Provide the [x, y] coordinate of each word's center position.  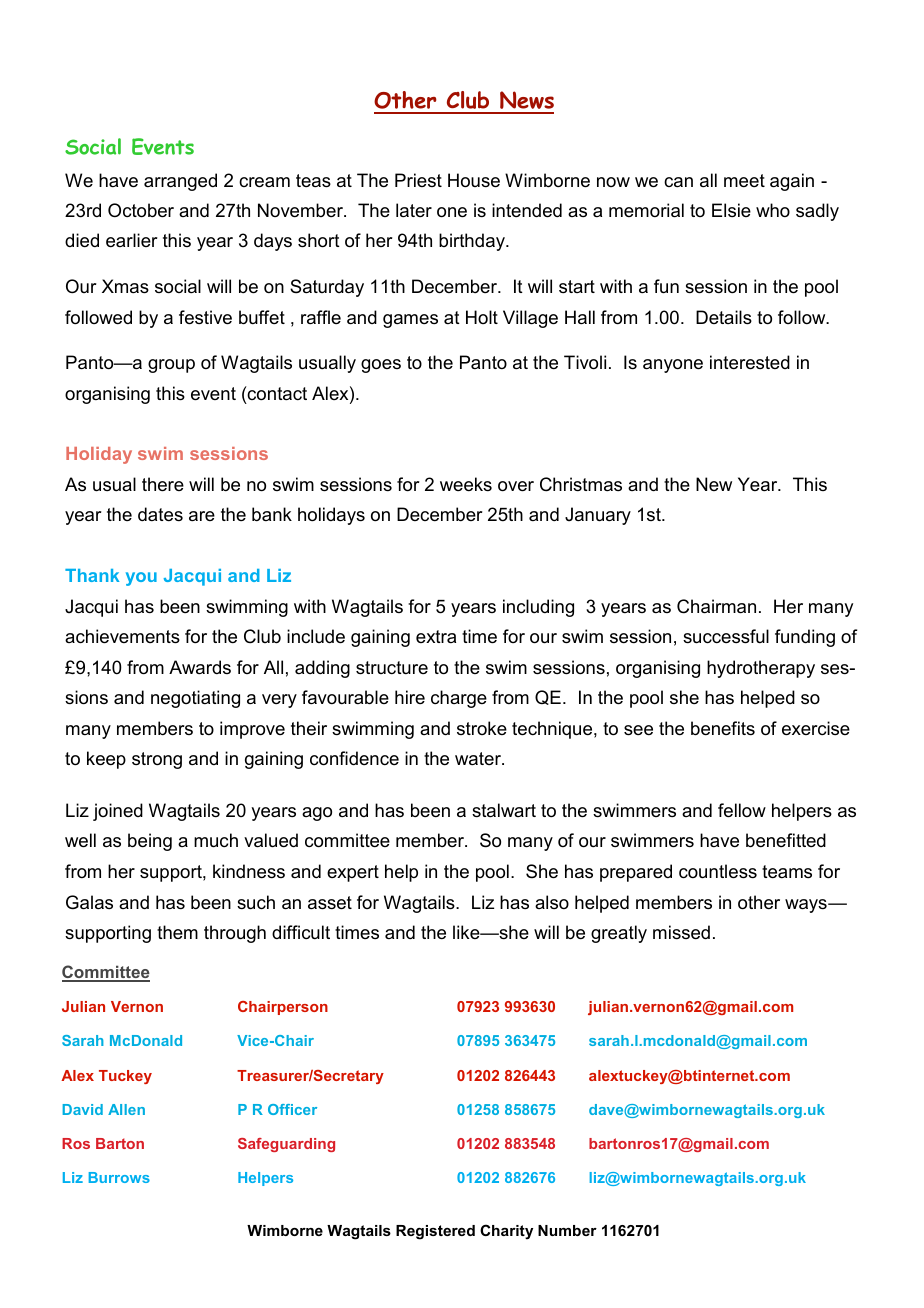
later [414, 210]
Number [567, 1230]
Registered [435, 1232]
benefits [723, 728]
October [141, 210]
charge [459, 699]
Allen [126, 1109]
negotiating [195, 699]
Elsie [731, 210]
